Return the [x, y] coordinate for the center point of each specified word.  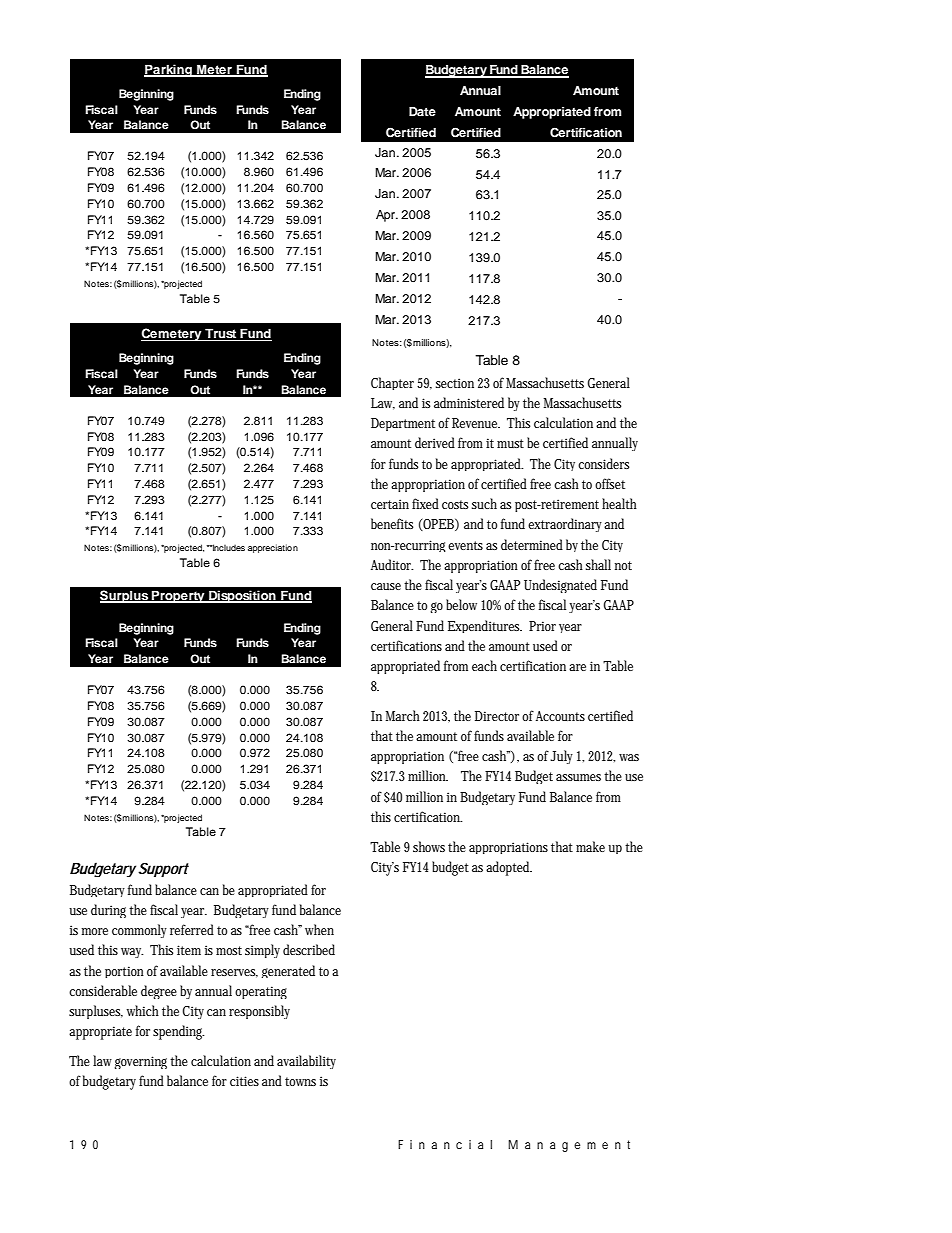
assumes [578, 777]
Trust [220, 334]
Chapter [392, 383]
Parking [169, 70]
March [403, 715]
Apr [387, 216]
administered [469, 402]
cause [386, 586]
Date [422, 111]
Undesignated [560, 586]
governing [143, 1062]
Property [178, 596]
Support [163, 869]
